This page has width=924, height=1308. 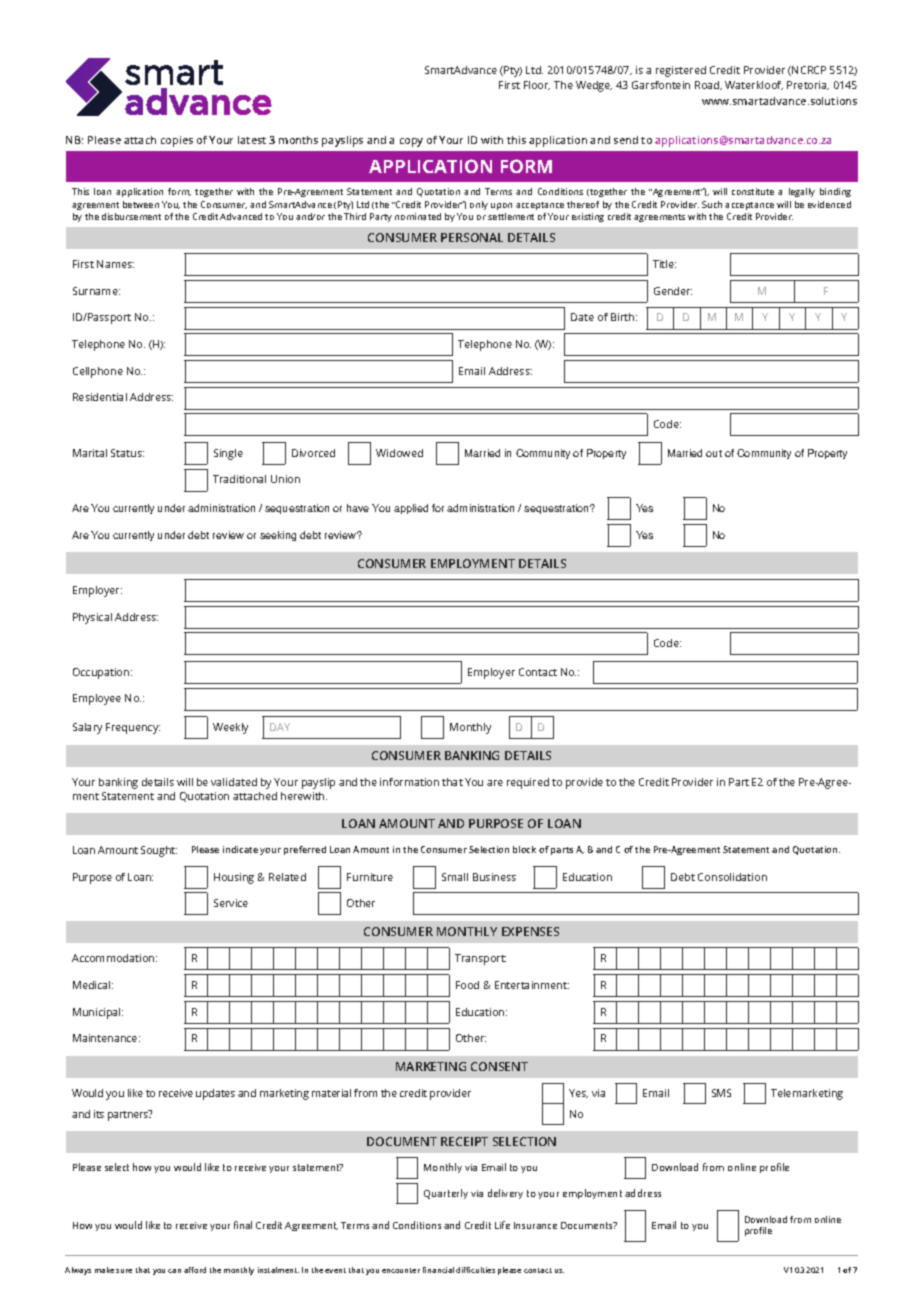 What do you see at coordinates (411, 142) in the page?
I see `copy` at bounding box center [411, 142].
